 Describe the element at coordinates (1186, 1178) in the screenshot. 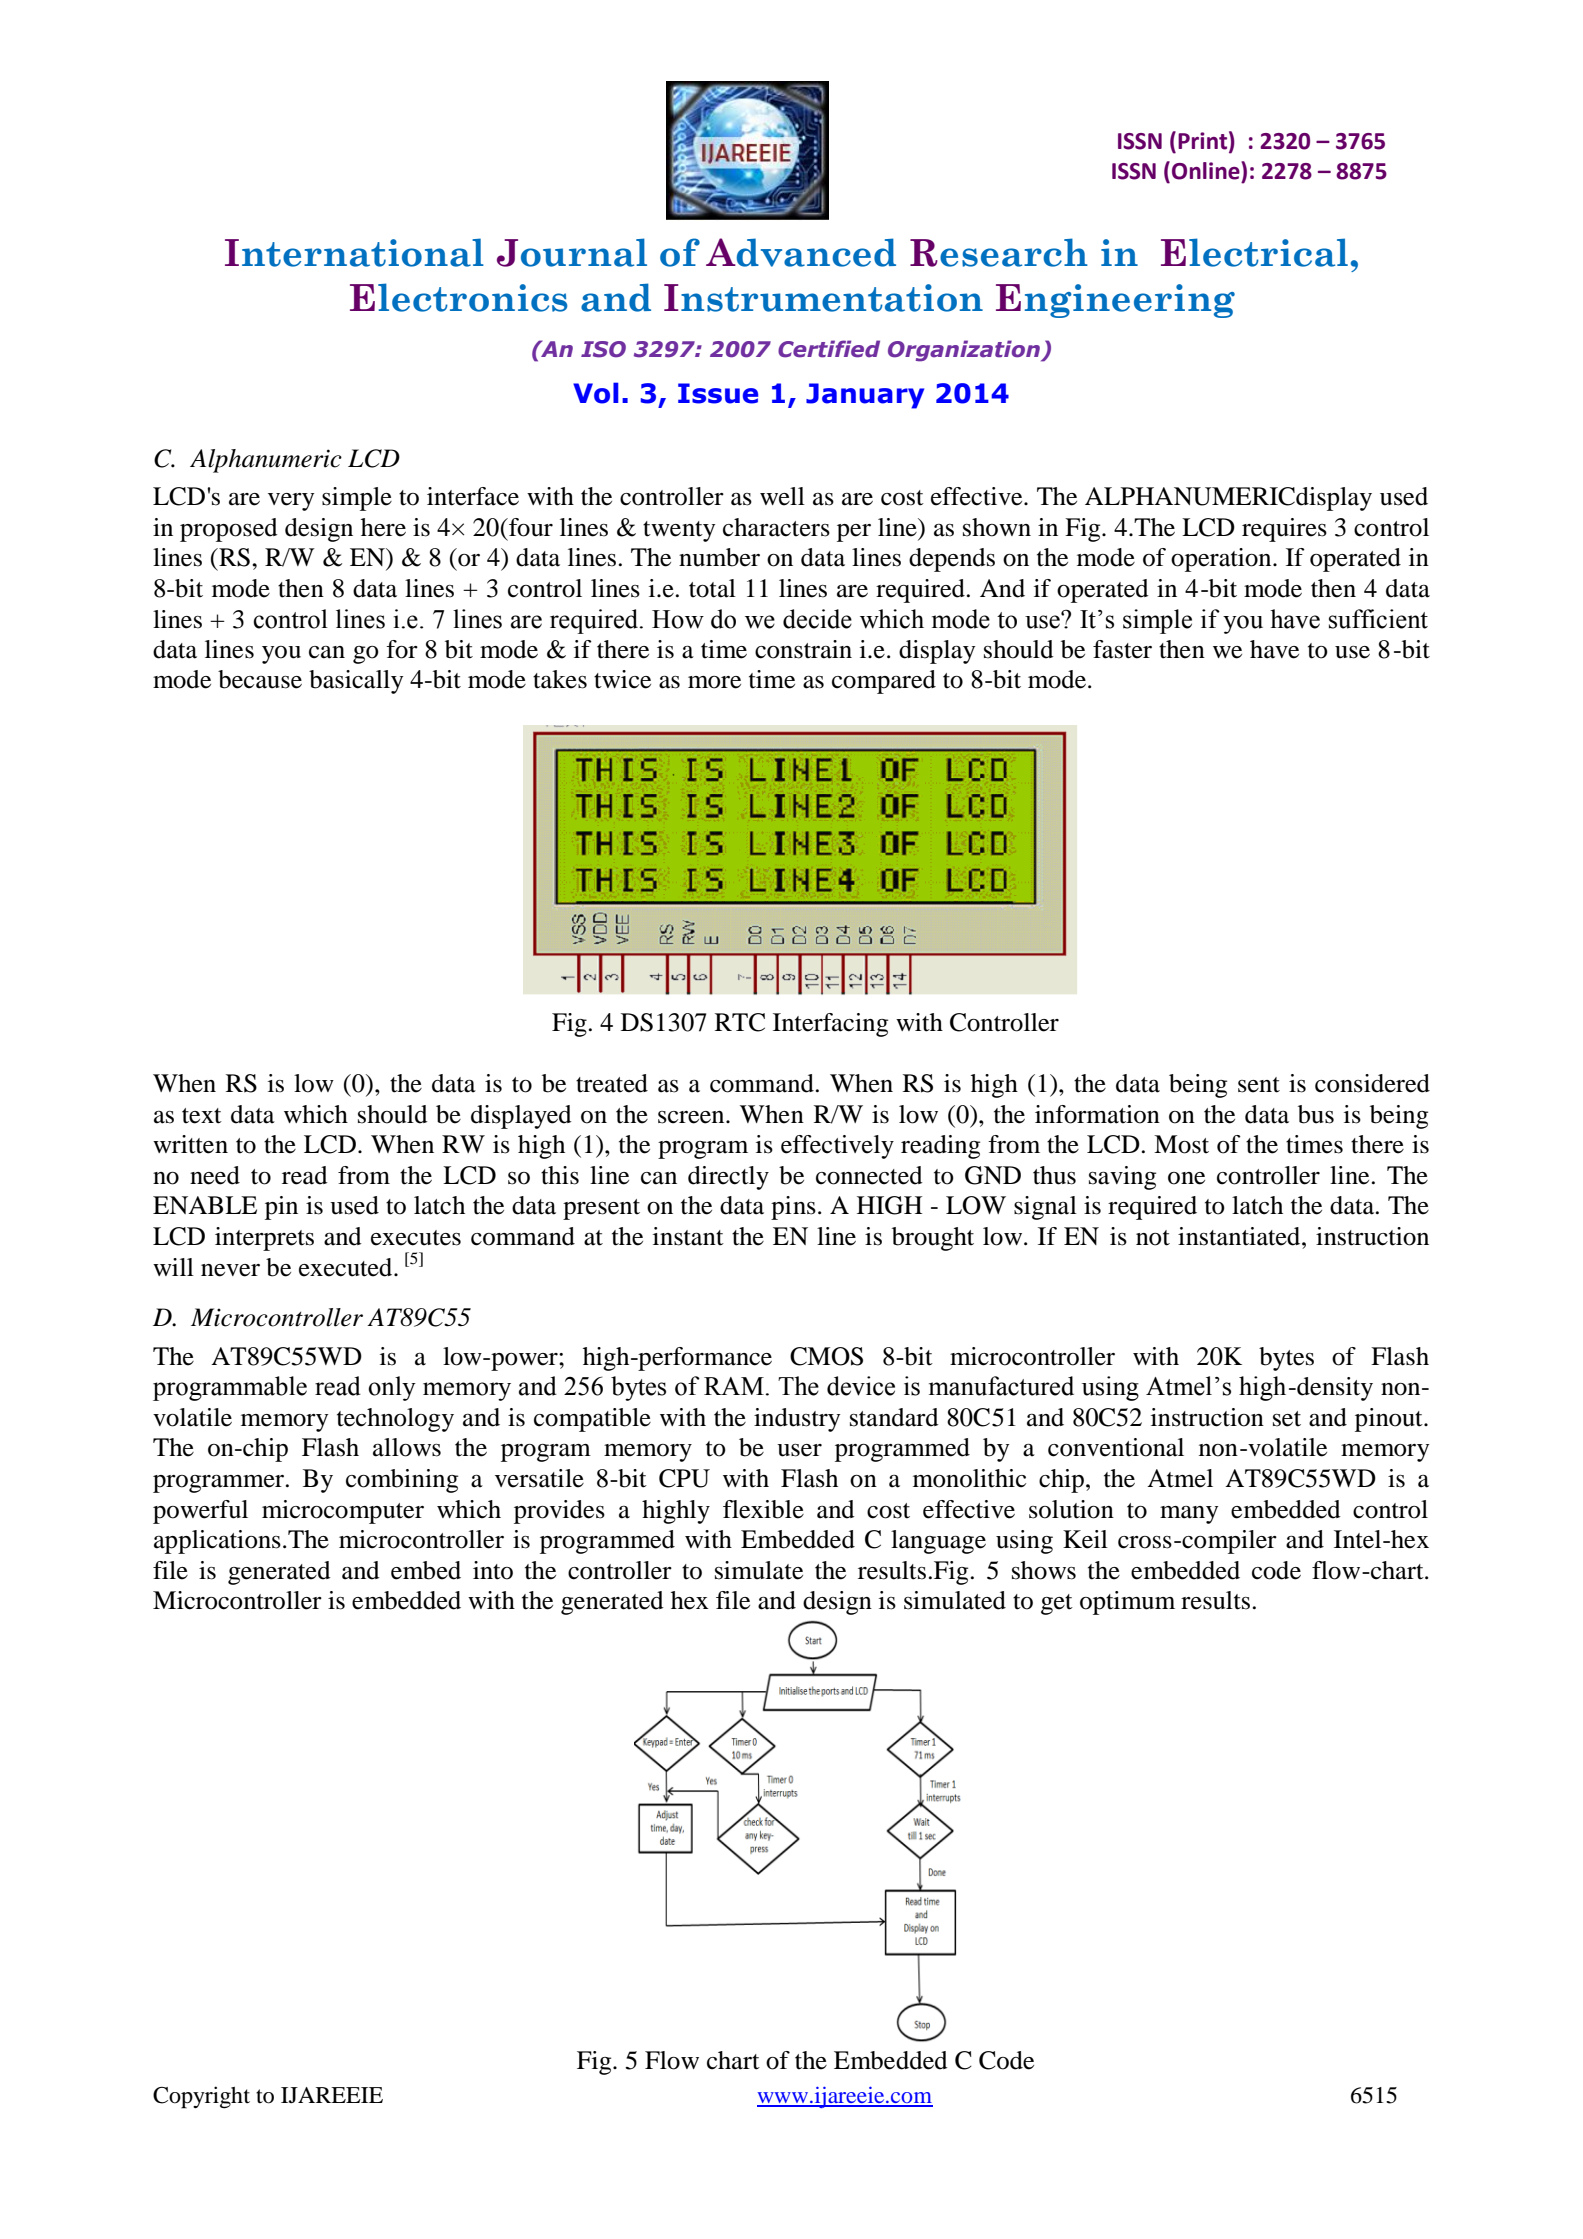

I see `one` at that location.
